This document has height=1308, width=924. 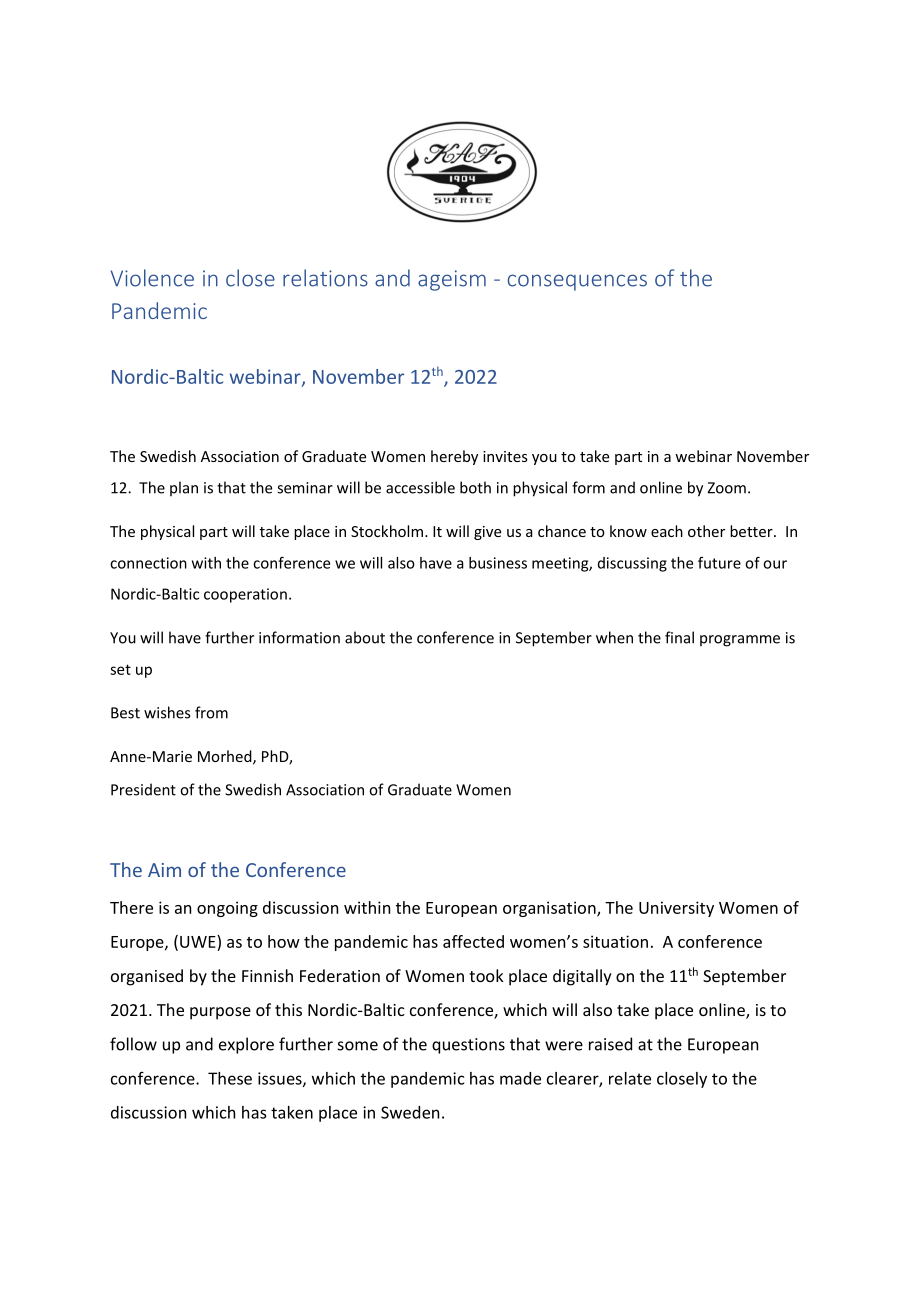 I want to click on ongoing, so click(x=227, y=909).
